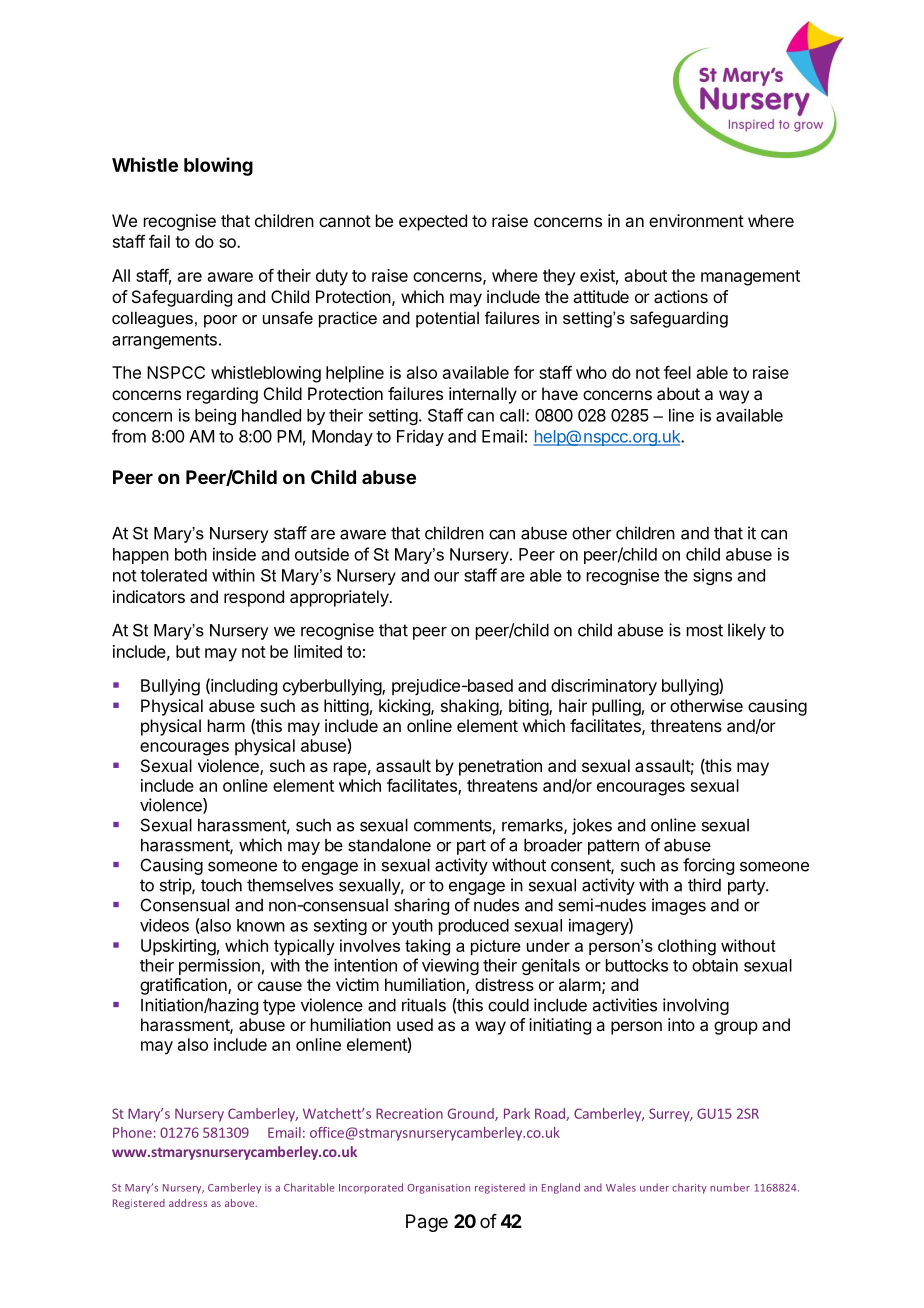 The height and width of the page is (1308, 924). I want to click on gratification, so click(184, 986).
